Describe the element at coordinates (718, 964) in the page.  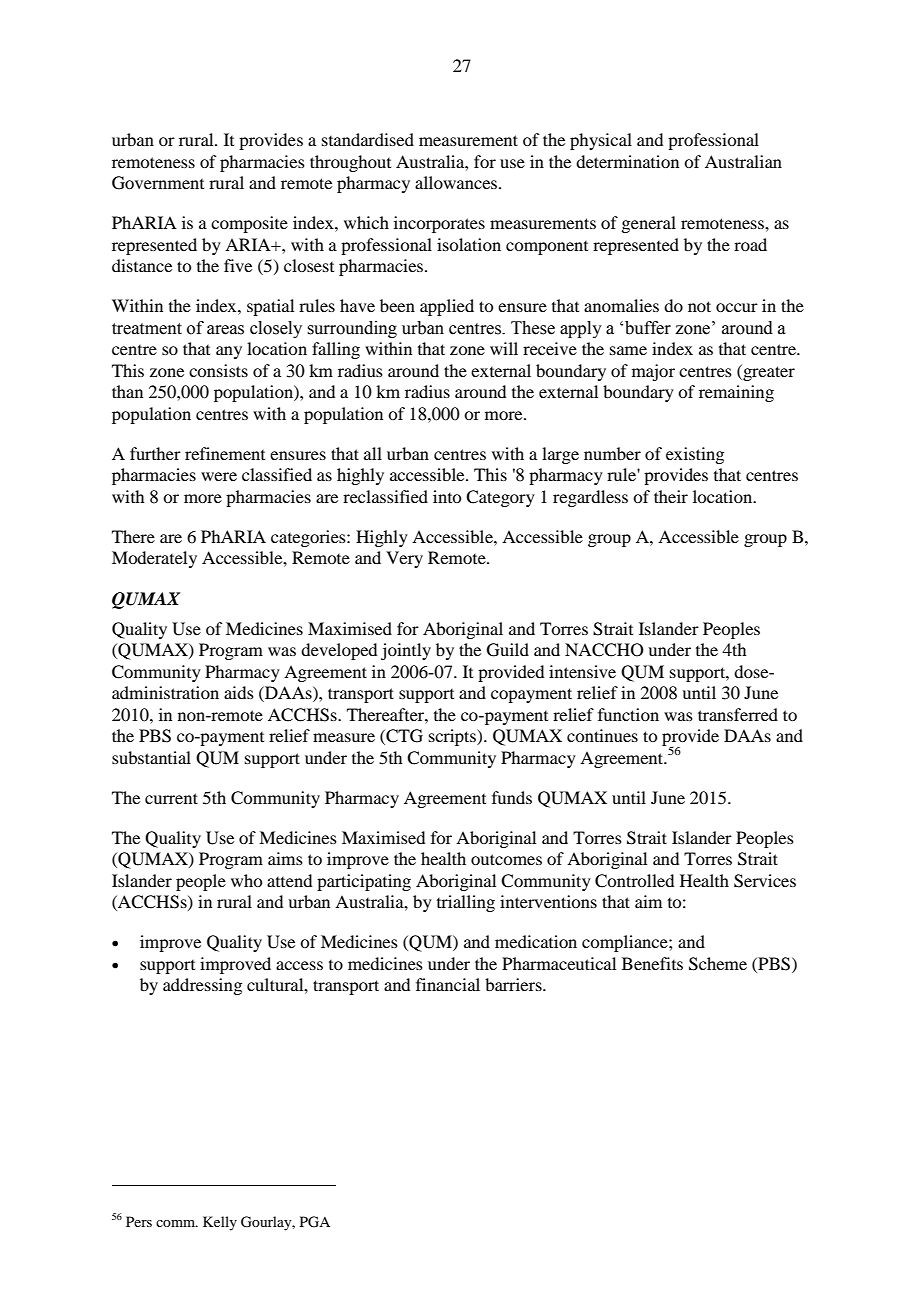
I see `Scheme` at that location.
